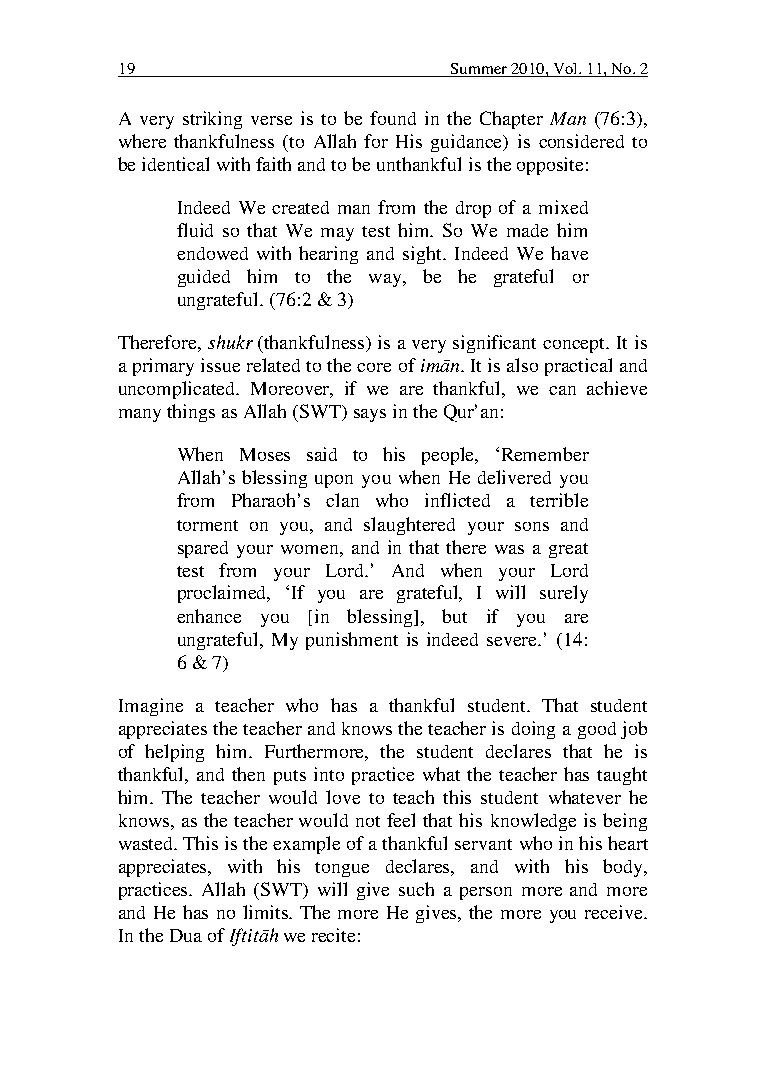  What do you see at coordinates (565, 70) in the image?
I see `Vol` at bounding box center [565, 70].
